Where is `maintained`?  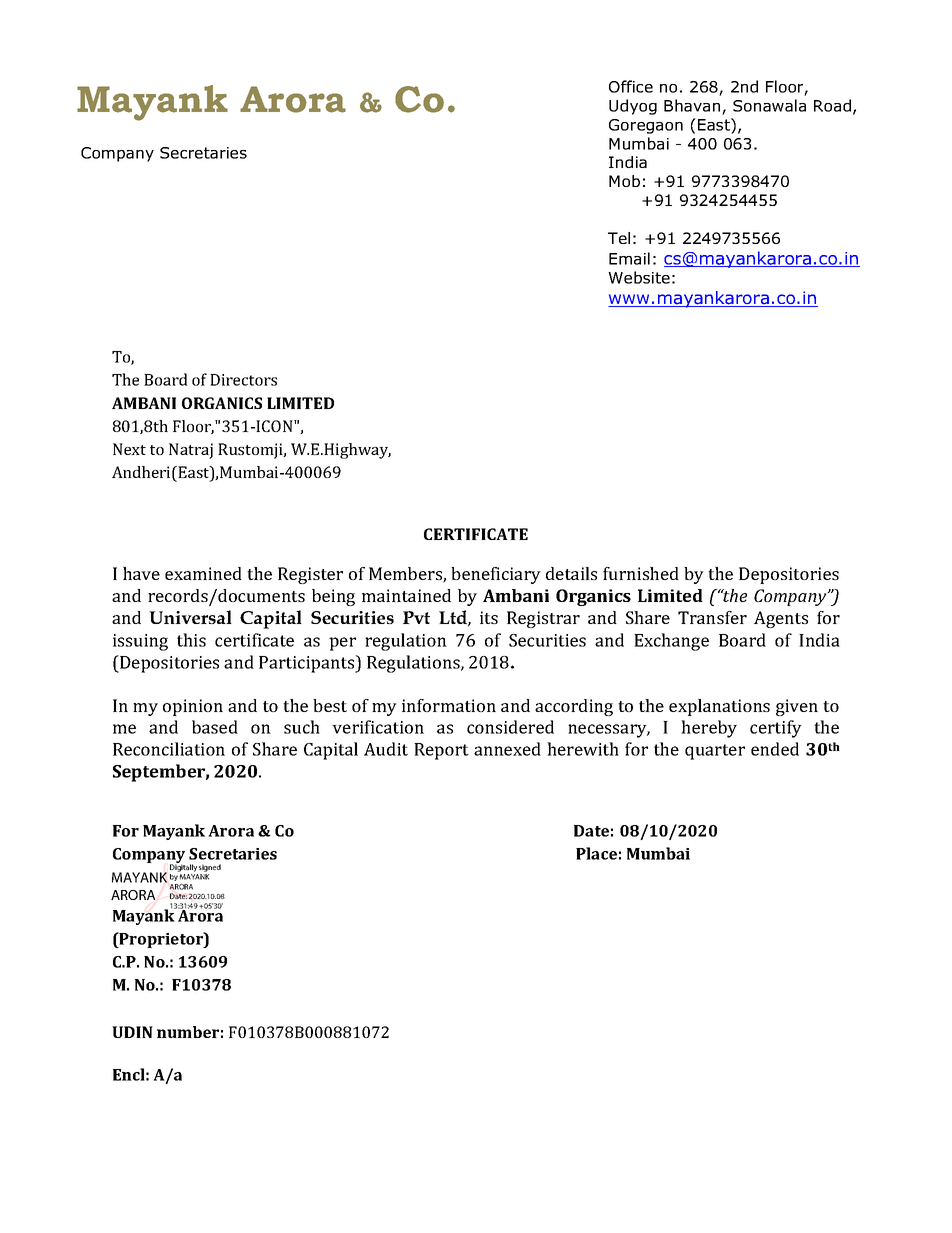 maintained is located at coordinates (406, 595).
